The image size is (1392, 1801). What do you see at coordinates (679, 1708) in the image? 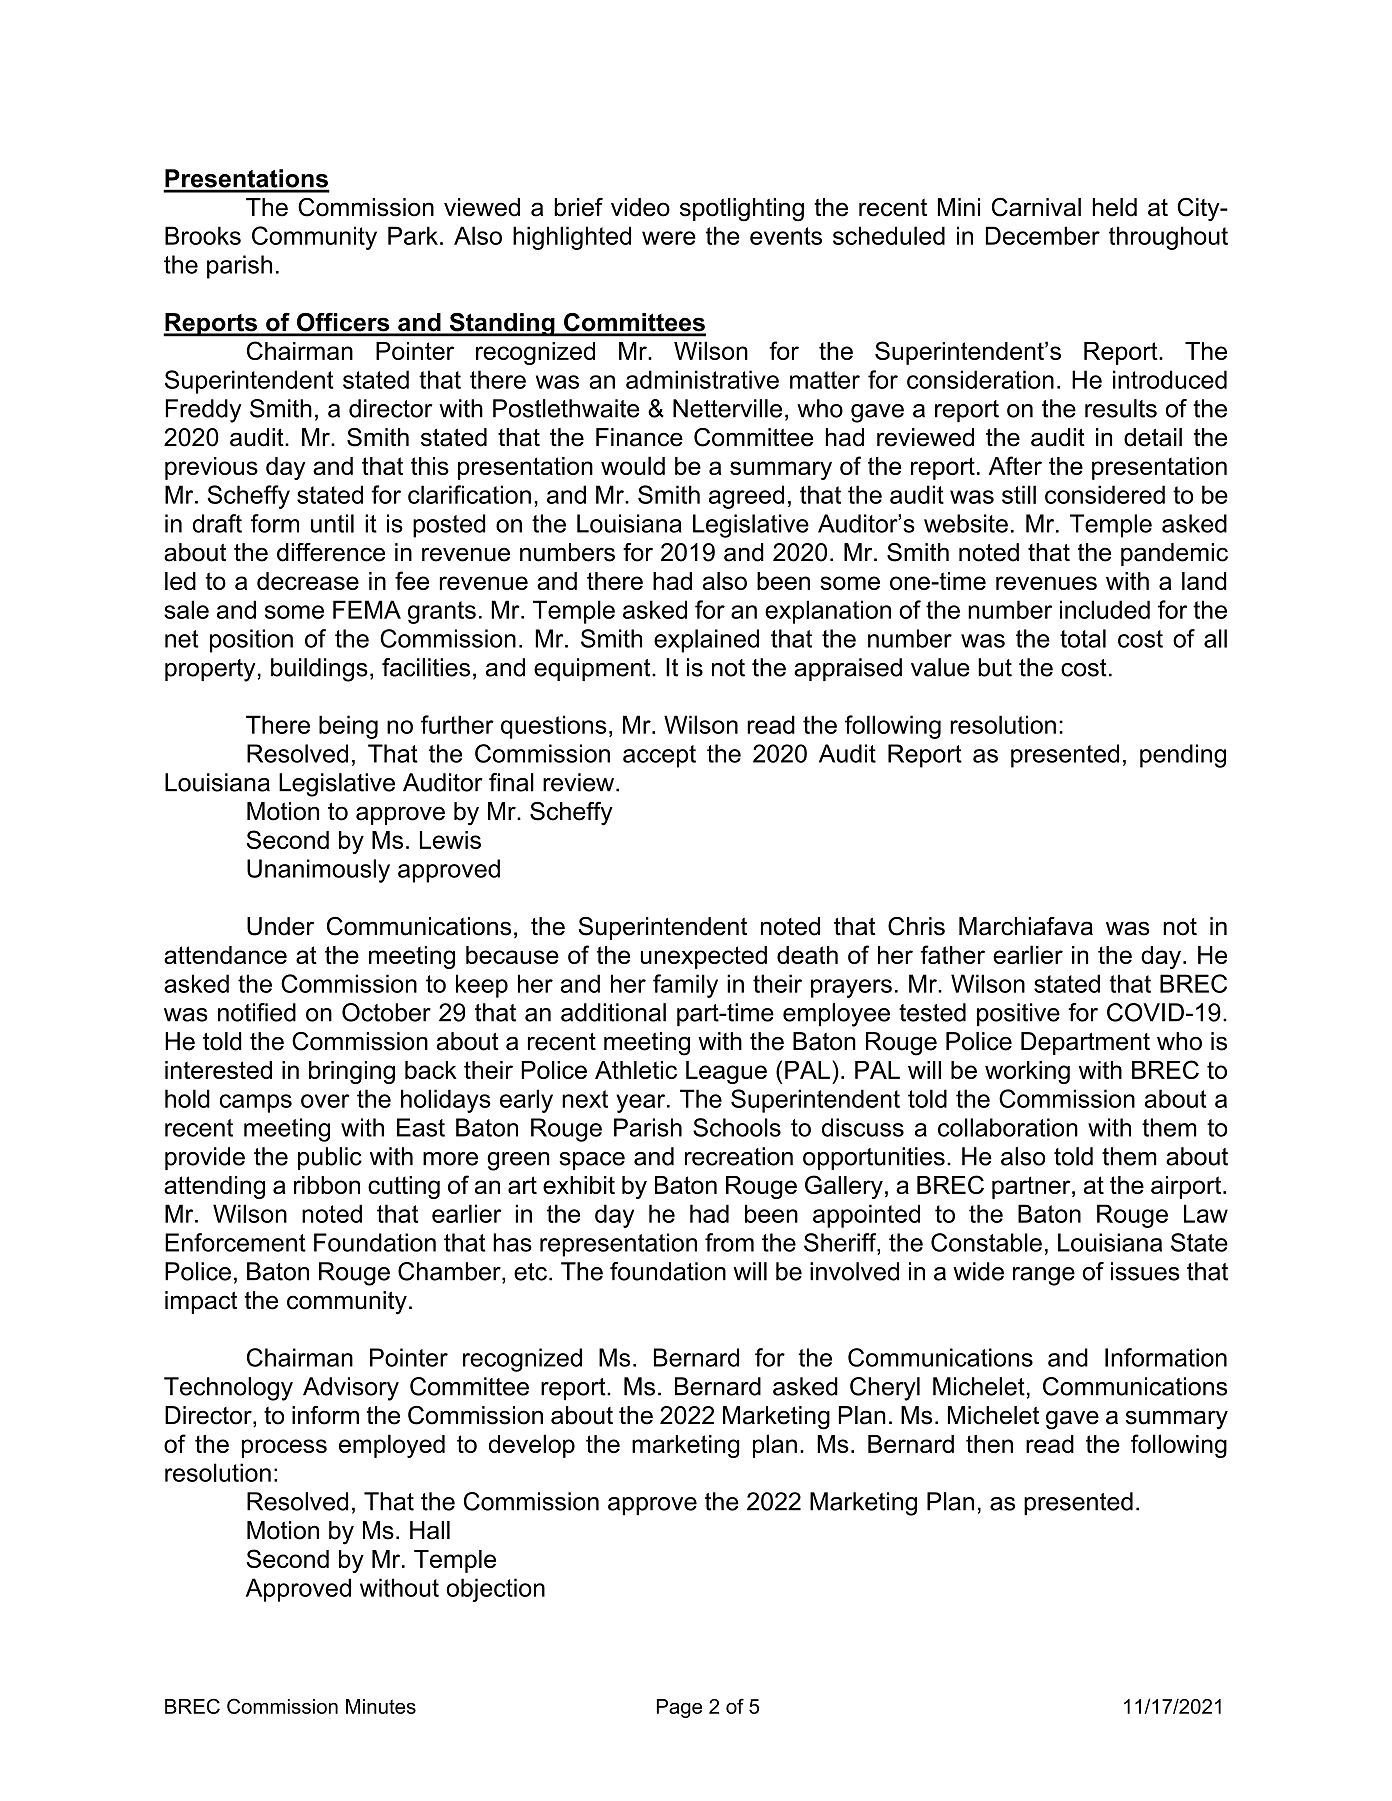
I see `Page` at bounding box center [679, 1708].
